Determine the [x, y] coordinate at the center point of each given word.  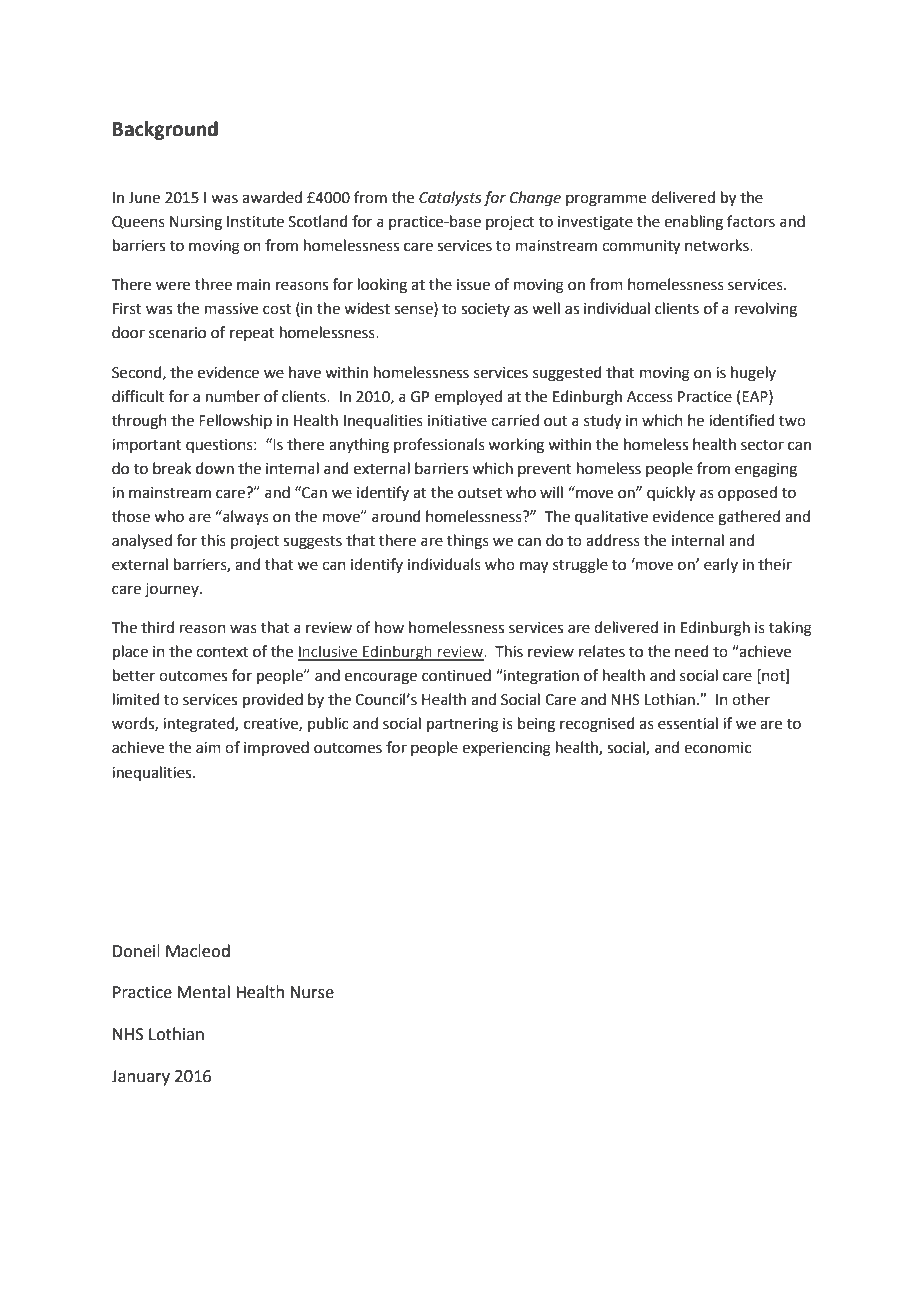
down [215, 468]
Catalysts [450, 198]
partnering [463, 725]
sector [762, 445]
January [140, 1078]
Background [165, 130]
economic [717, 748]
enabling [693, 223]
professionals [439, 445]
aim [208, 748]
